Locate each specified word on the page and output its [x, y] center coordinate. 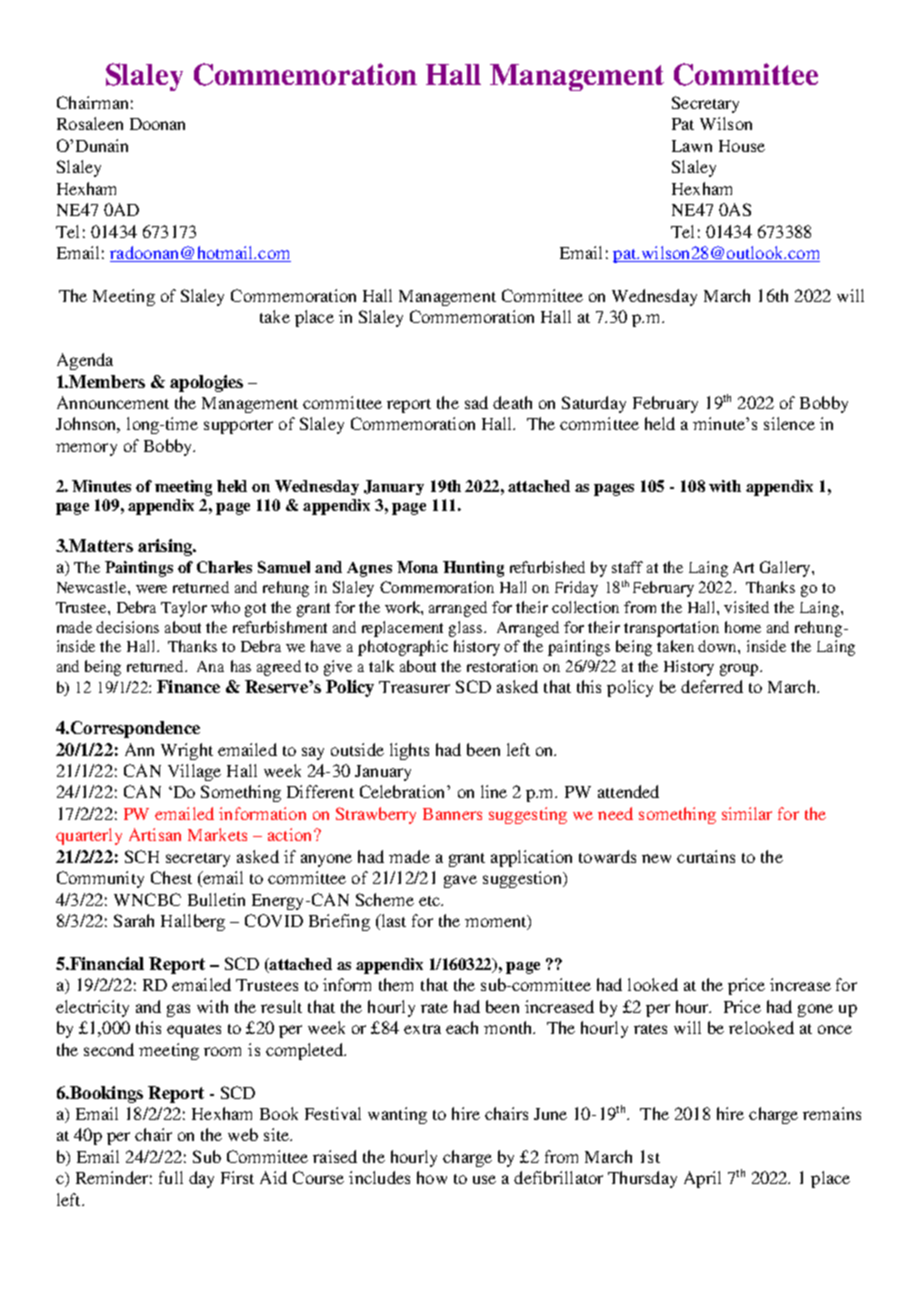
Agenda [85, 361]
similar [747, 813]
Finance [188, 686]
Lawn [692, 146]
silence [789, 423]
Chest [171, 877]
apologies [206, 383]
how [432, 1177]
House [742, 146]
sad [476, 402]
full [171, 1177]
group [740, 670]
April [702, 1179]
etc [430, 901]
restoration [502, 666]
